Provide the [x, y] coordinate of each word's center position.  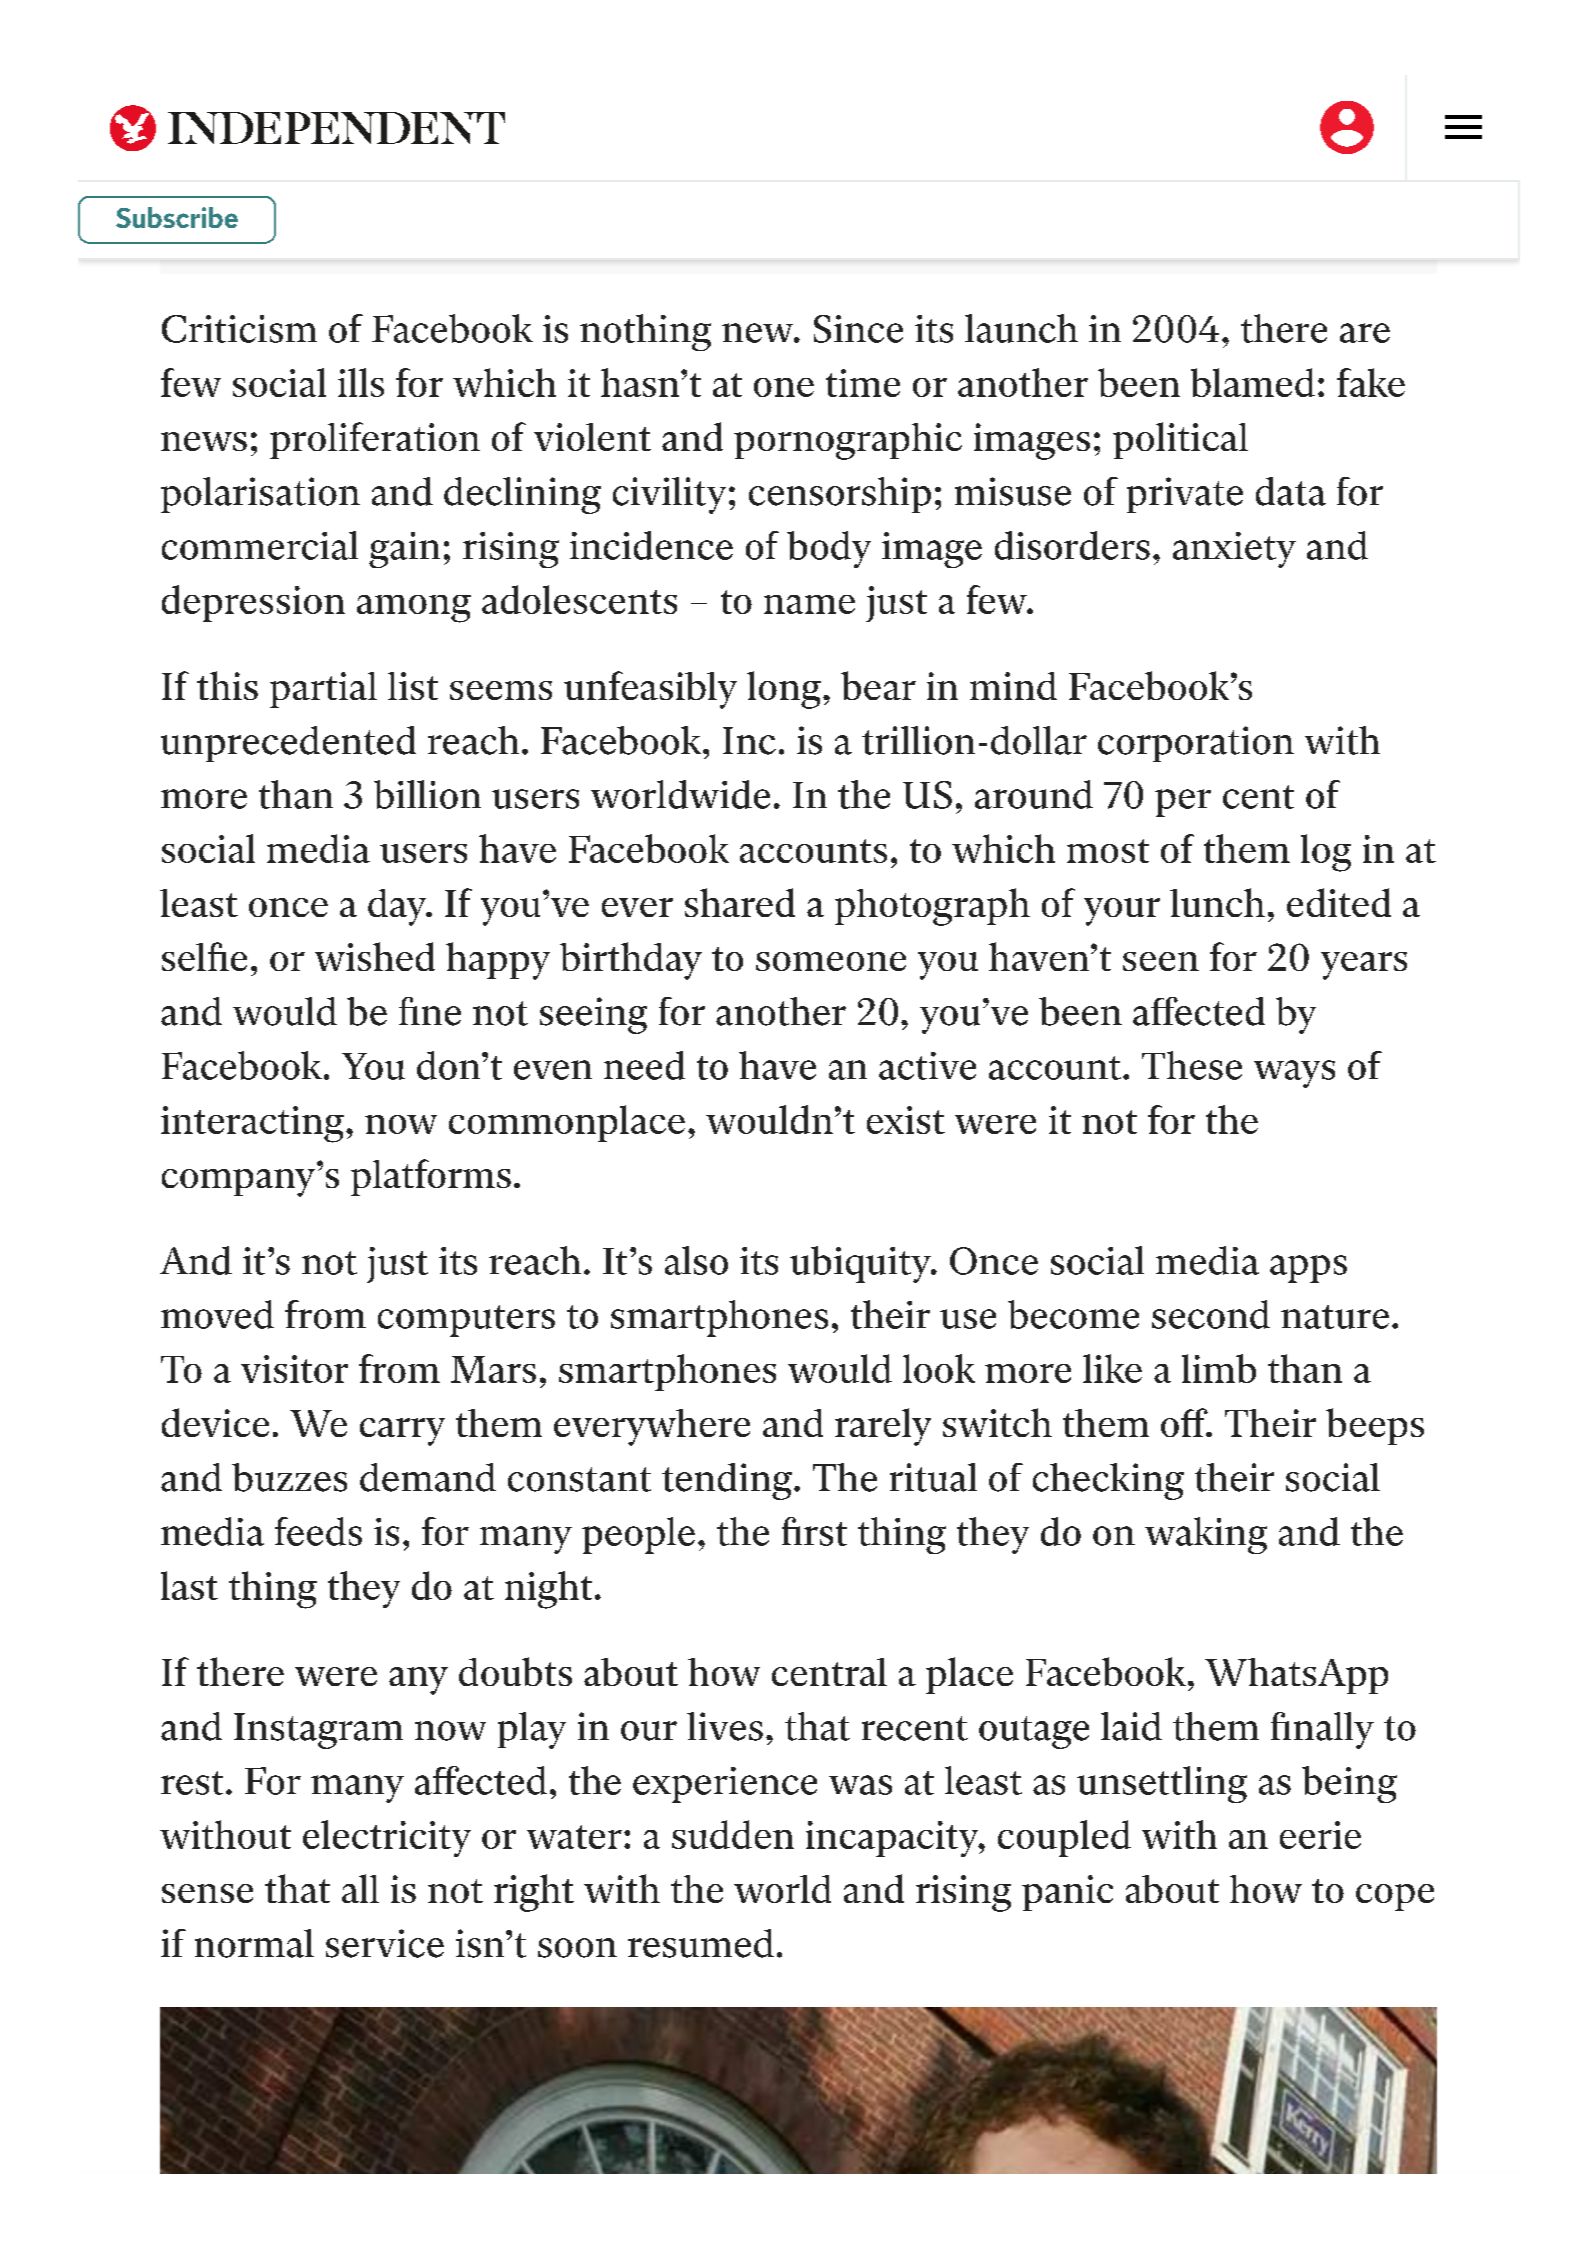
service [385, 1943]
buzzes [289, 1477]
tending [727, 1481]
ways [1294, 1074]
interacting [252, 1124]
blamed [1253, 382]
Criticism [239, 329]
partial [323, 690]
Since [858, 329]
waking [1206, 1535]
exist [906, 1120]
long [784, 690]
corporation [1196, 744]
